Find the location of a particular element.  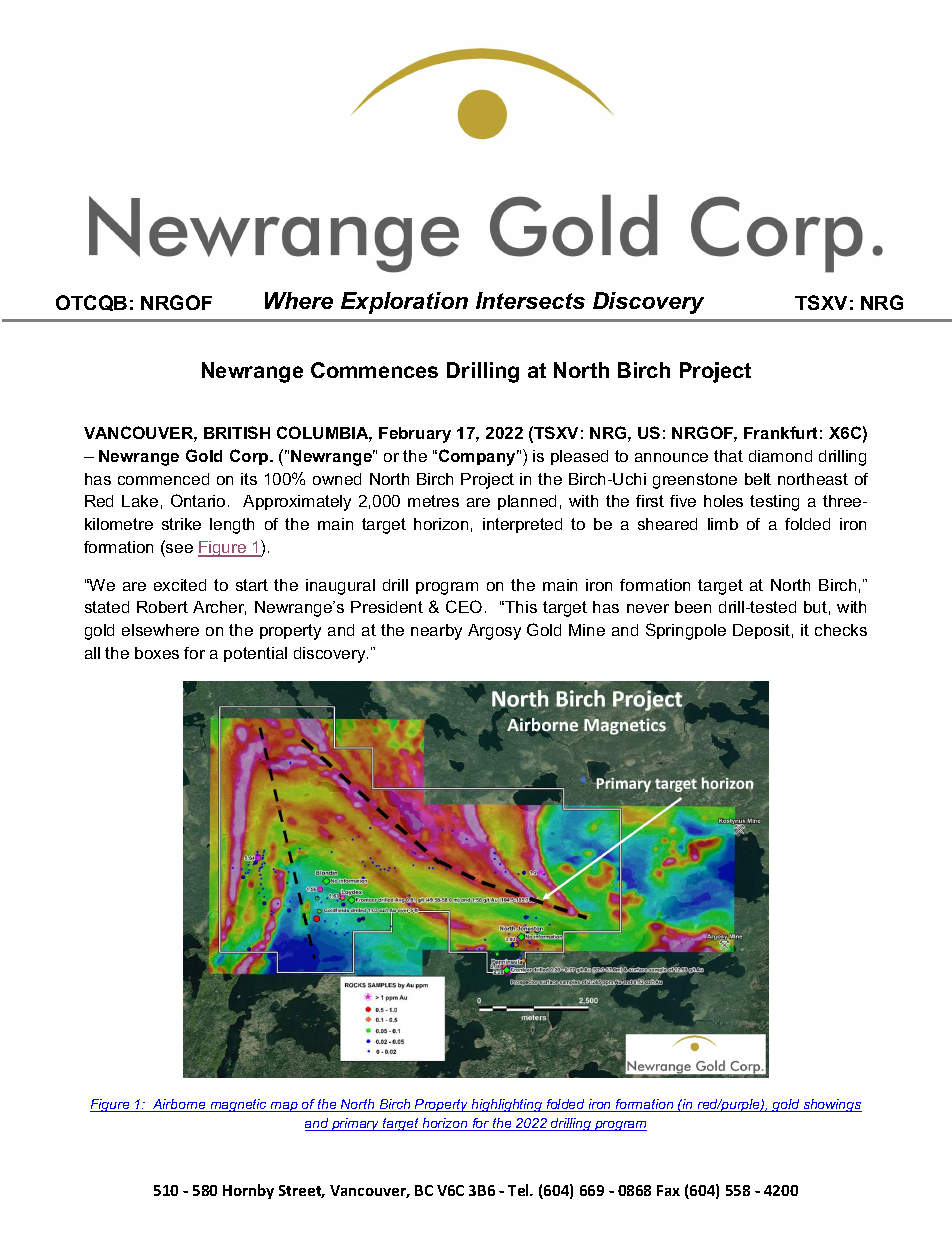

BRITISH is located at coordinates (237, 432).
